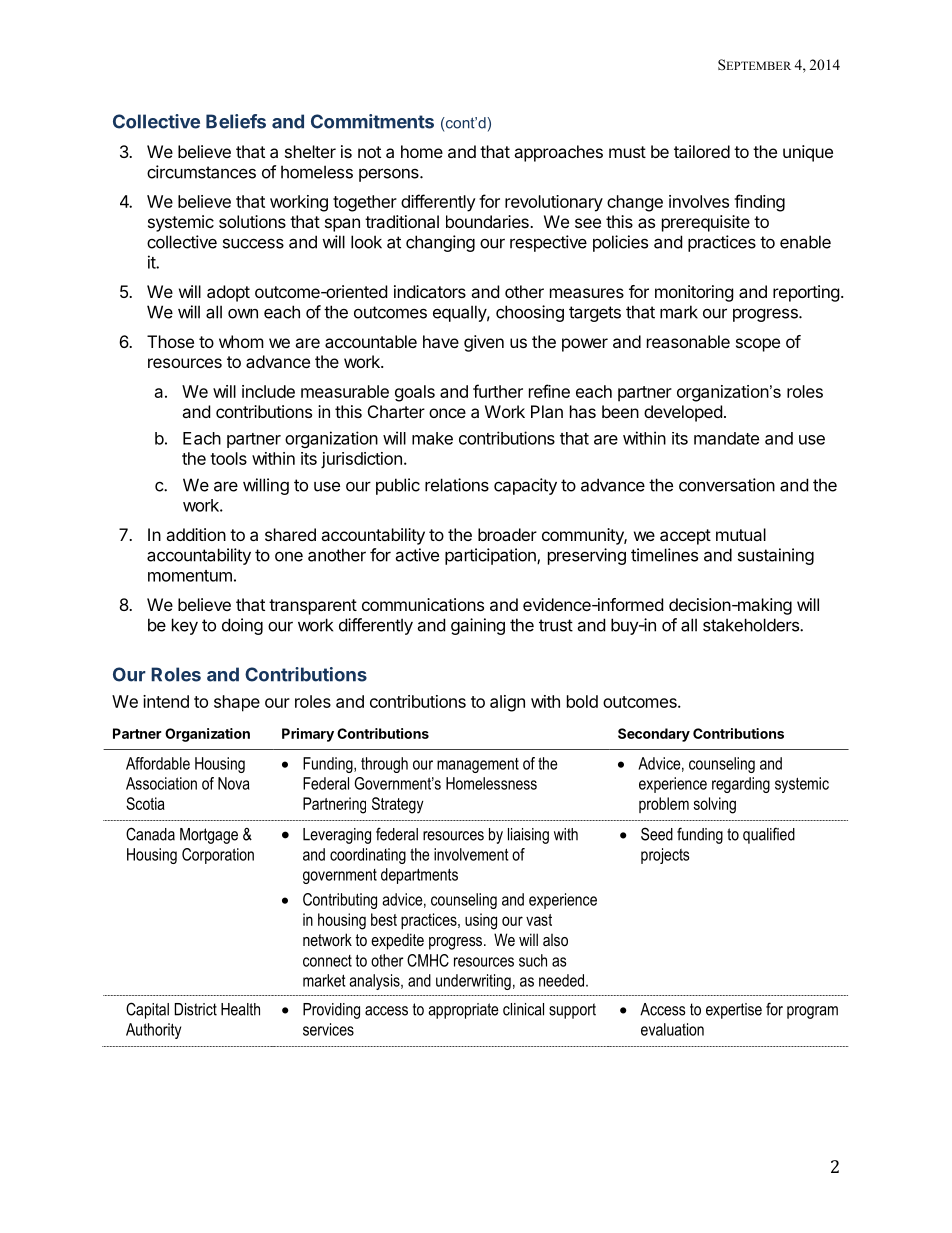 This document has height=1233, width=952. Describe the element at coordinates (478, 626) in the document. I see `gaining` at that location.
